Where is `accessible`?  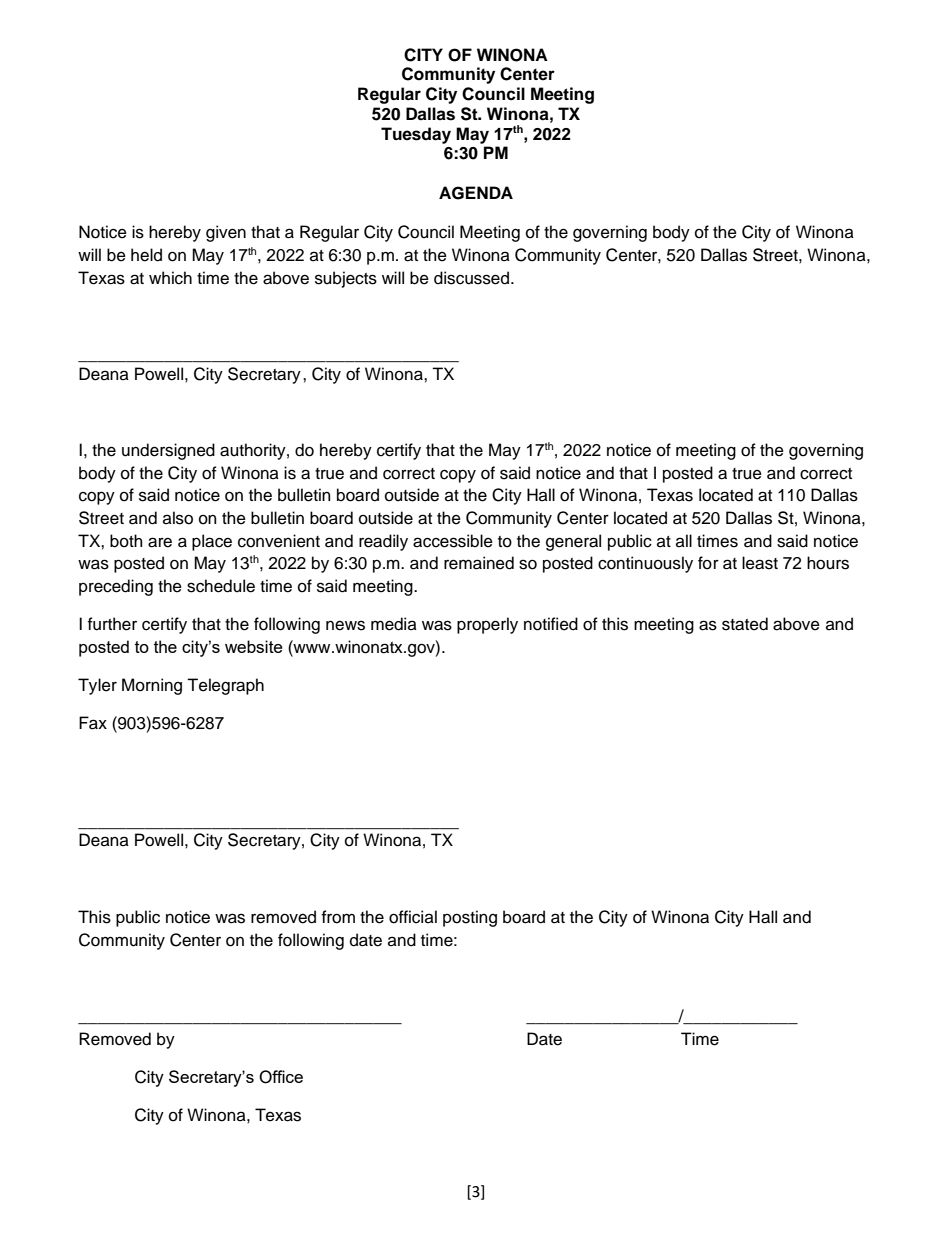
accessible is located at coordinates (453, 541).
